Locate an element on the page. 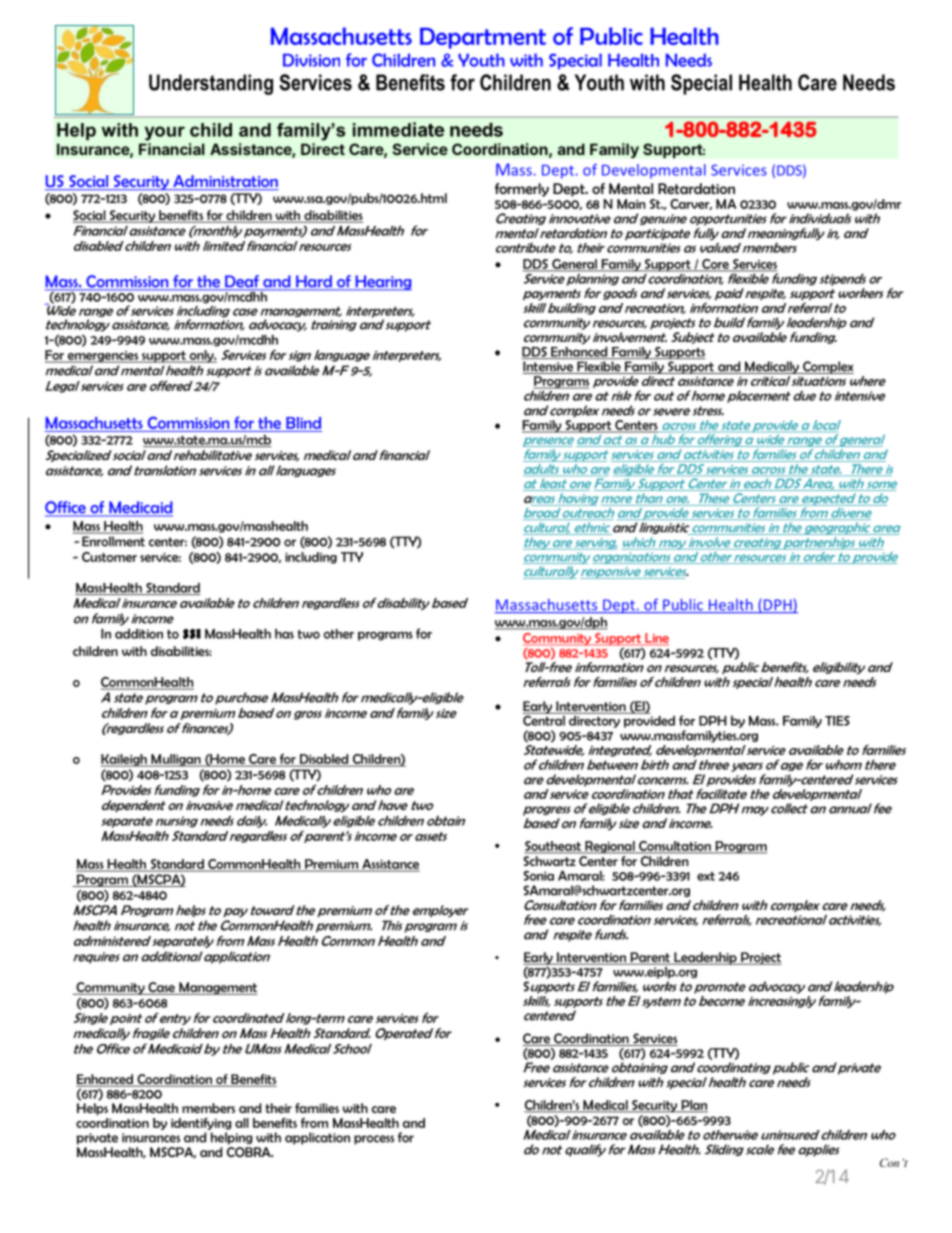 The image size is (952, 1233). Central is located at coordinates (545, 719).
